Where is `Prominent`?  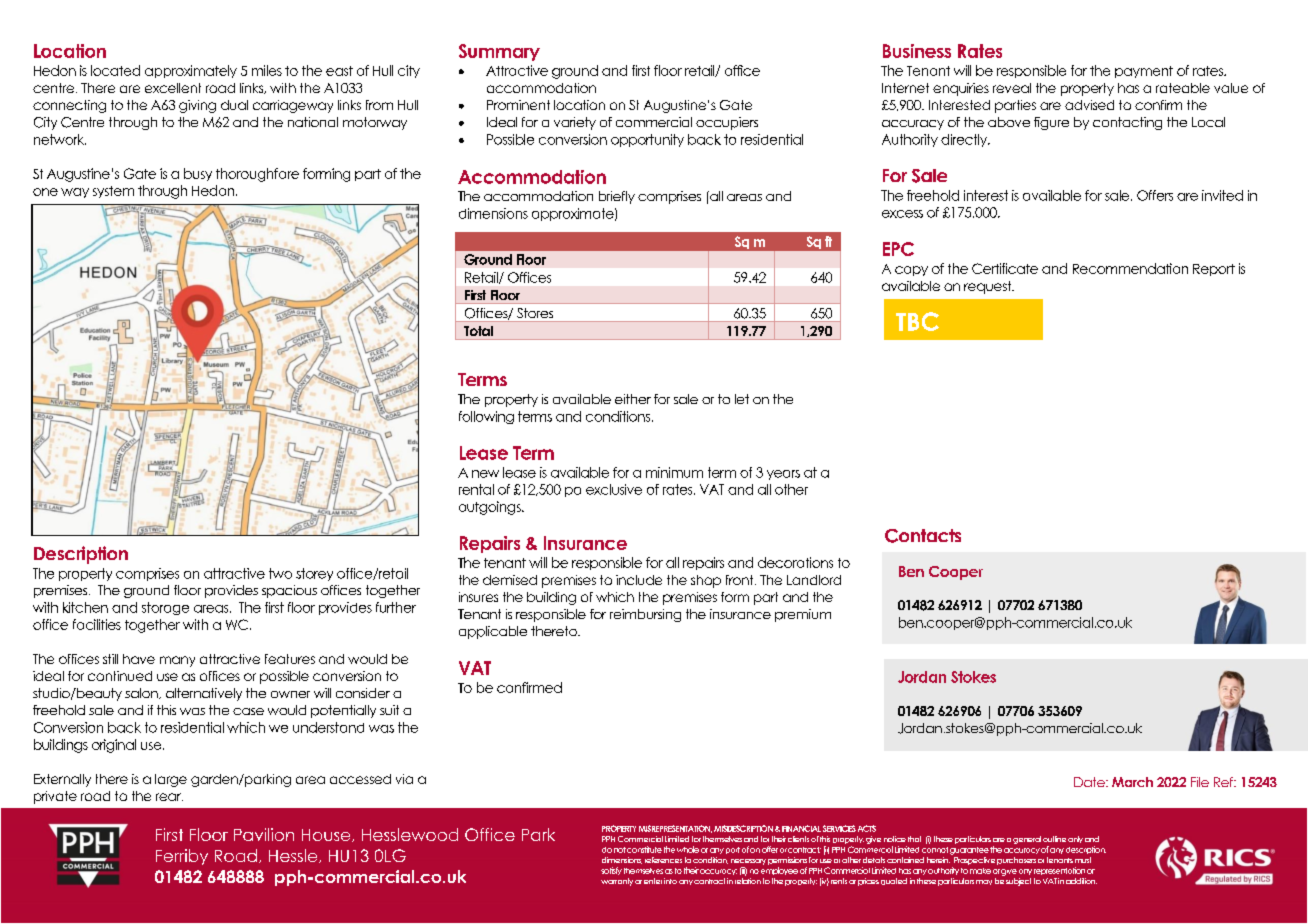 Prominent is located at coordinates (518, 105).
